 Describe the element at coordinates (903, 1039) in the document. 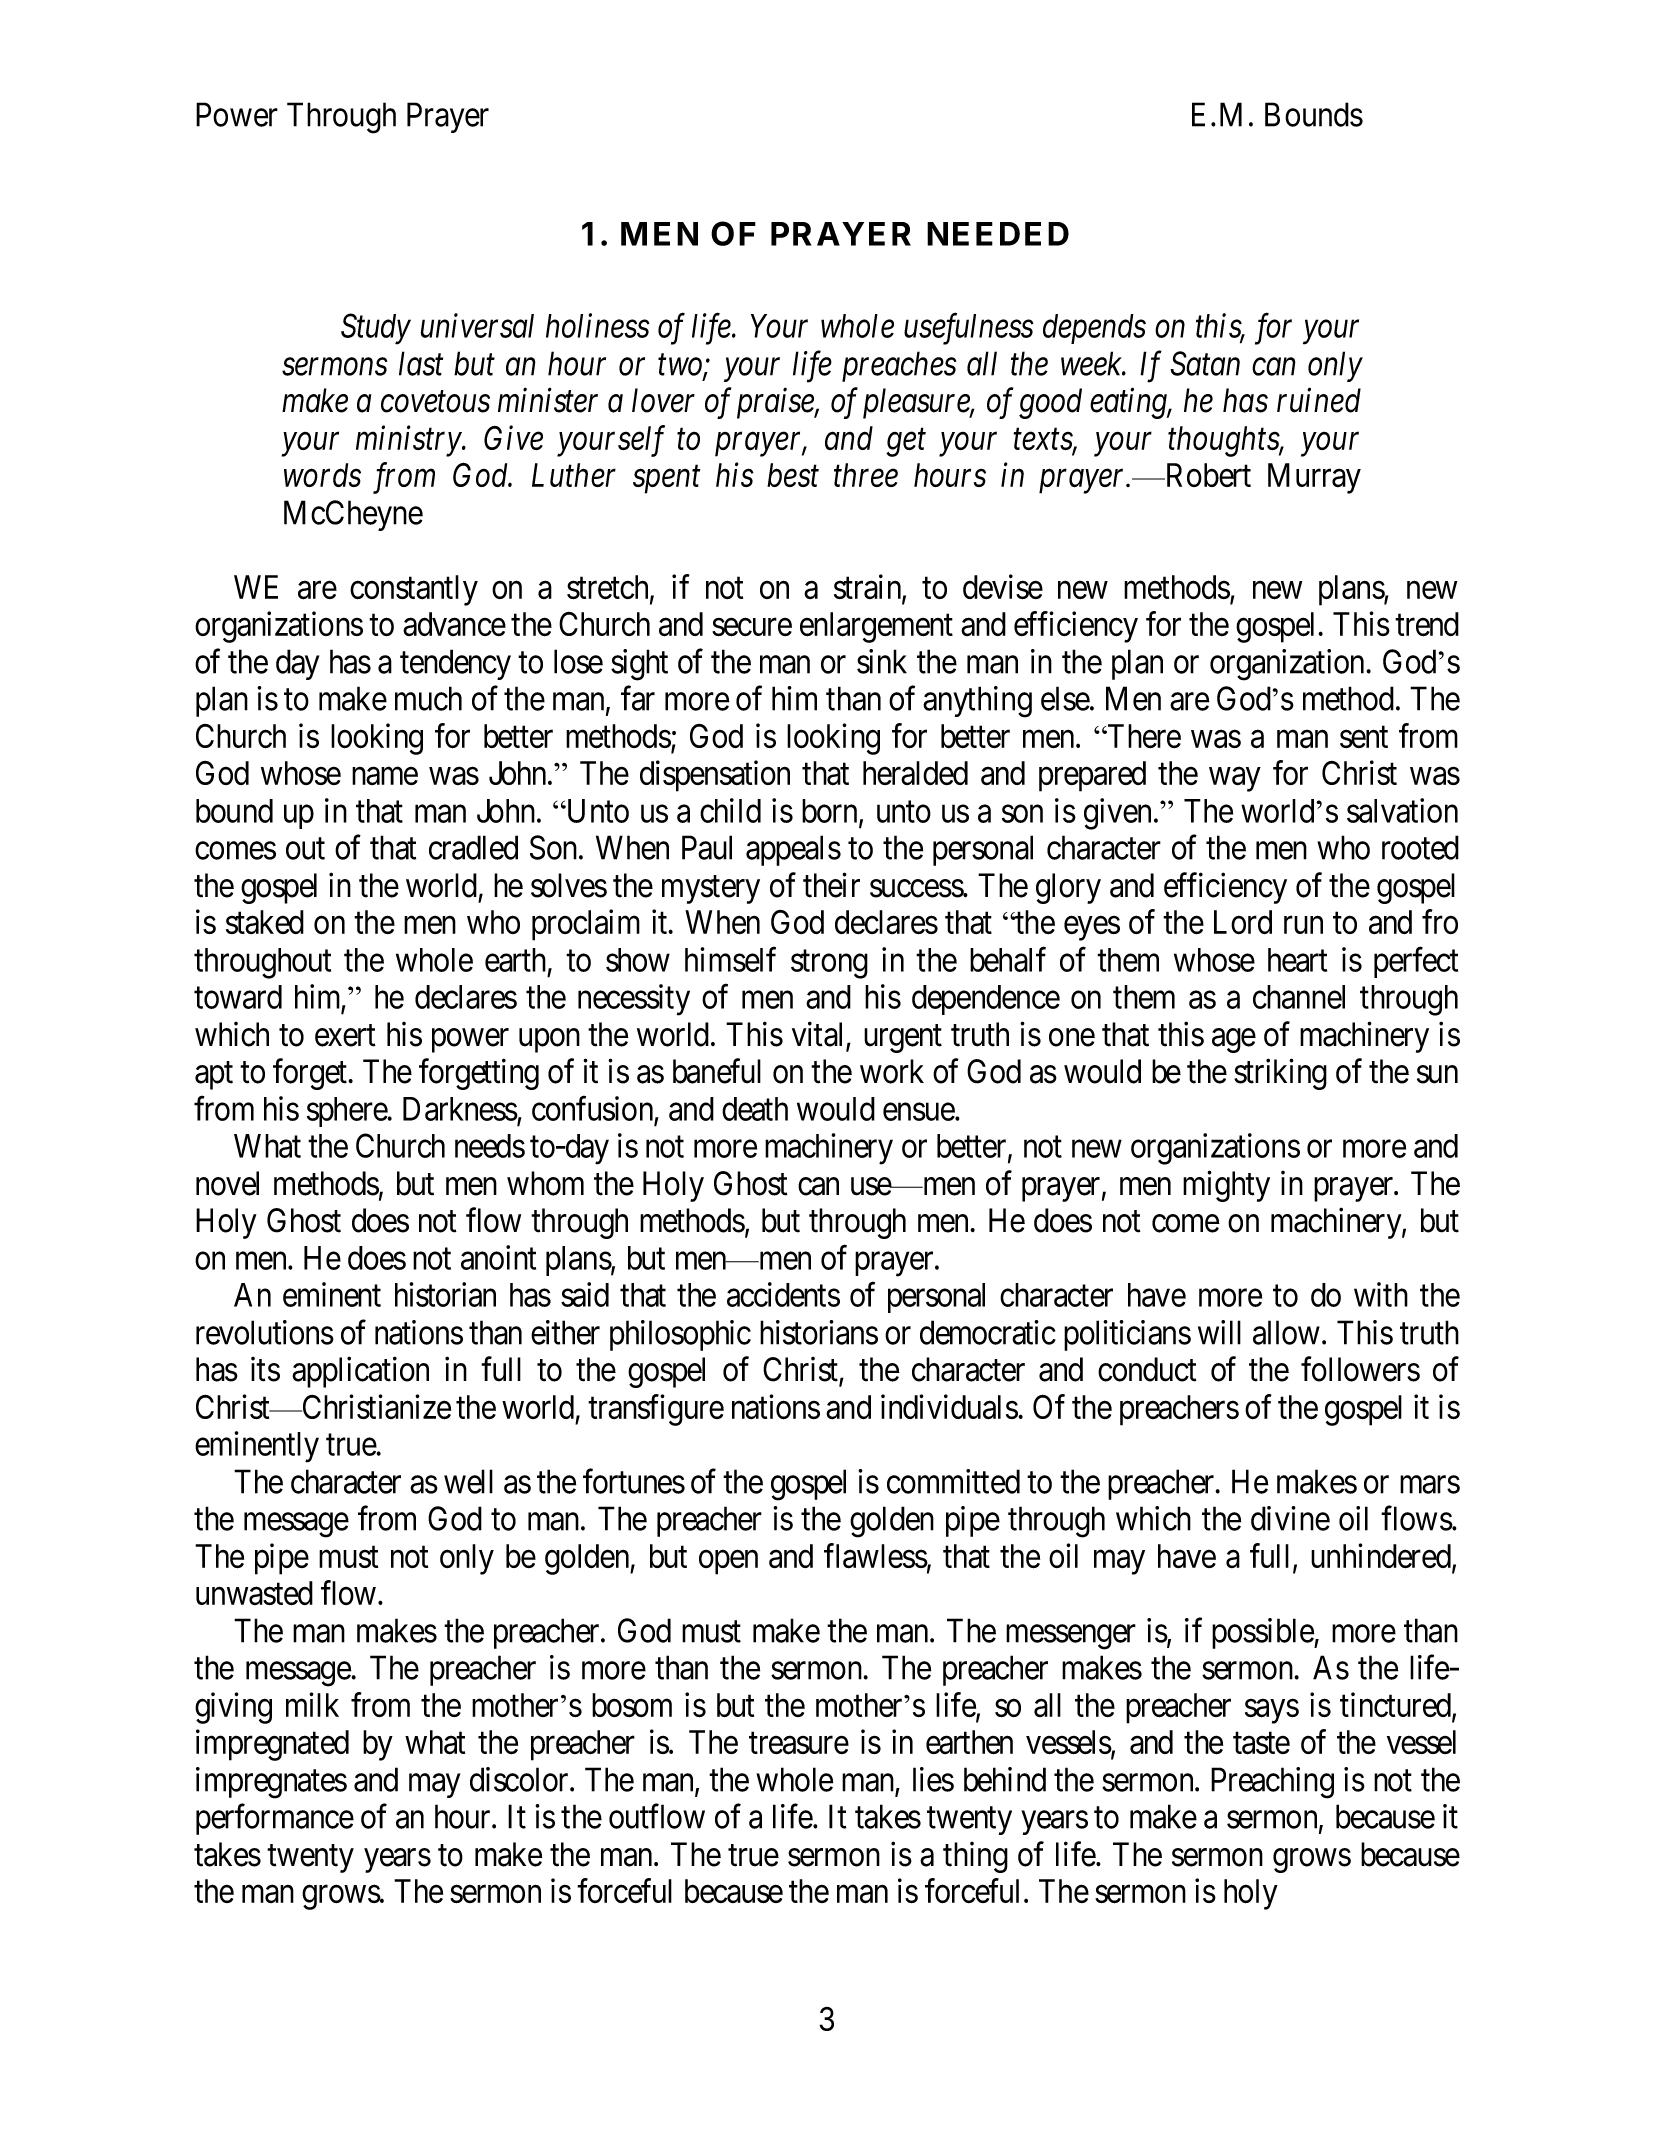

I see `urgent` at that location.
